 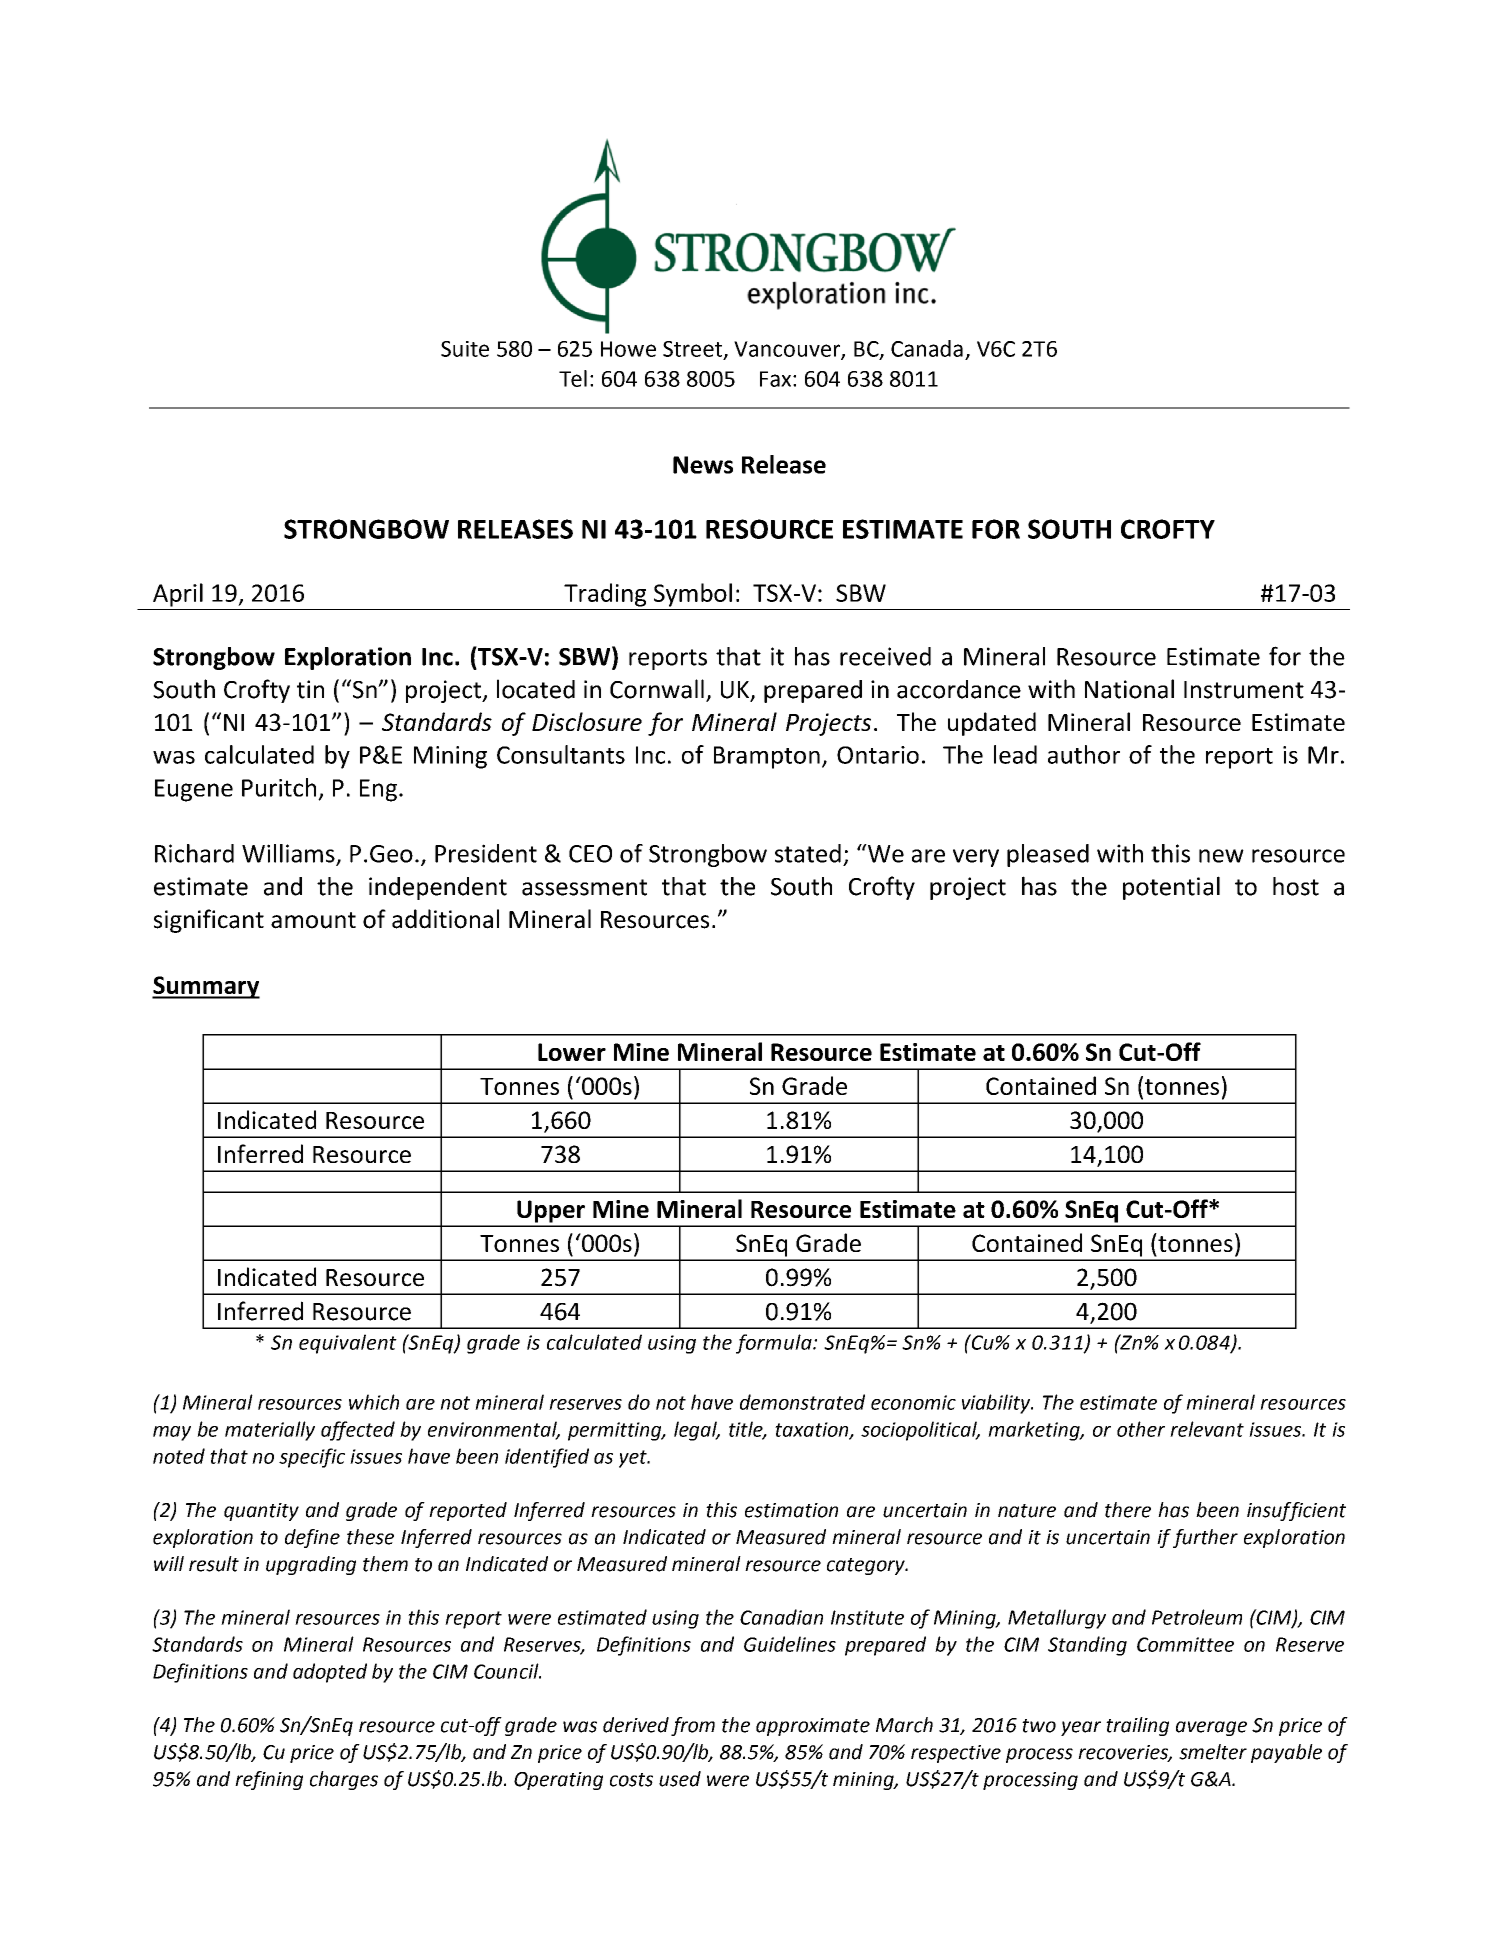 What do you see at coordinates (693, 1726) in the page?
I see `from` at bounding box center [693, 1726].
